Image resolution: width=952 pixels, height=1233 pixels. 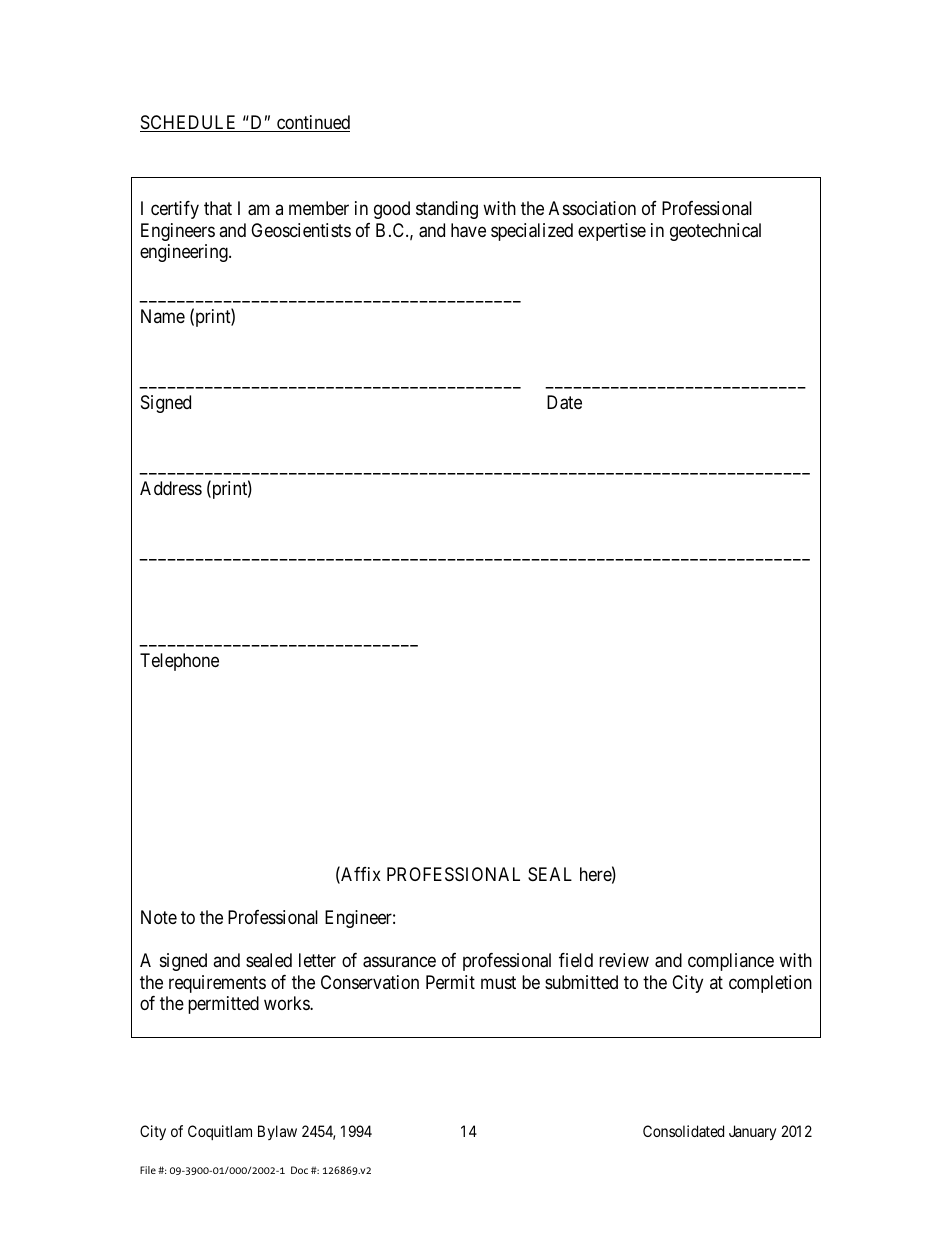 I want to click on must, so click(x=498, y=982).
